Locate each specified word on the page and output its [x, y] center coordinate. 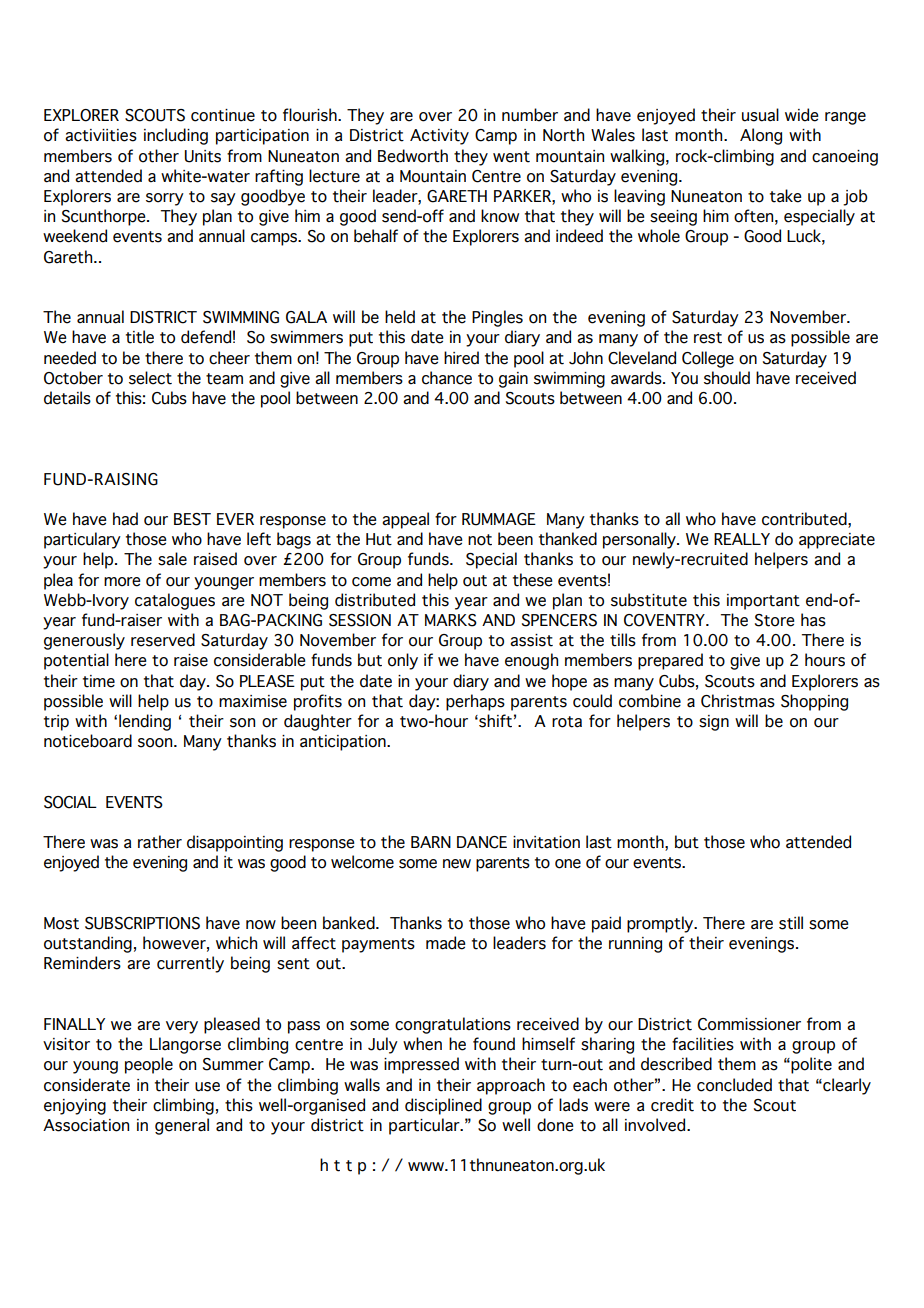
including [176, 136]
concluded [734, 1085]
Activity [439, 137]
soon [156, 743]
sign [714, 723]
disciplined [443, 1106]
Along [761, 136]
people [149, 1065]
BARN [431, 842]
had [125, 519]
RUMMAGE [499, 519]
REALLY [742, 539]
